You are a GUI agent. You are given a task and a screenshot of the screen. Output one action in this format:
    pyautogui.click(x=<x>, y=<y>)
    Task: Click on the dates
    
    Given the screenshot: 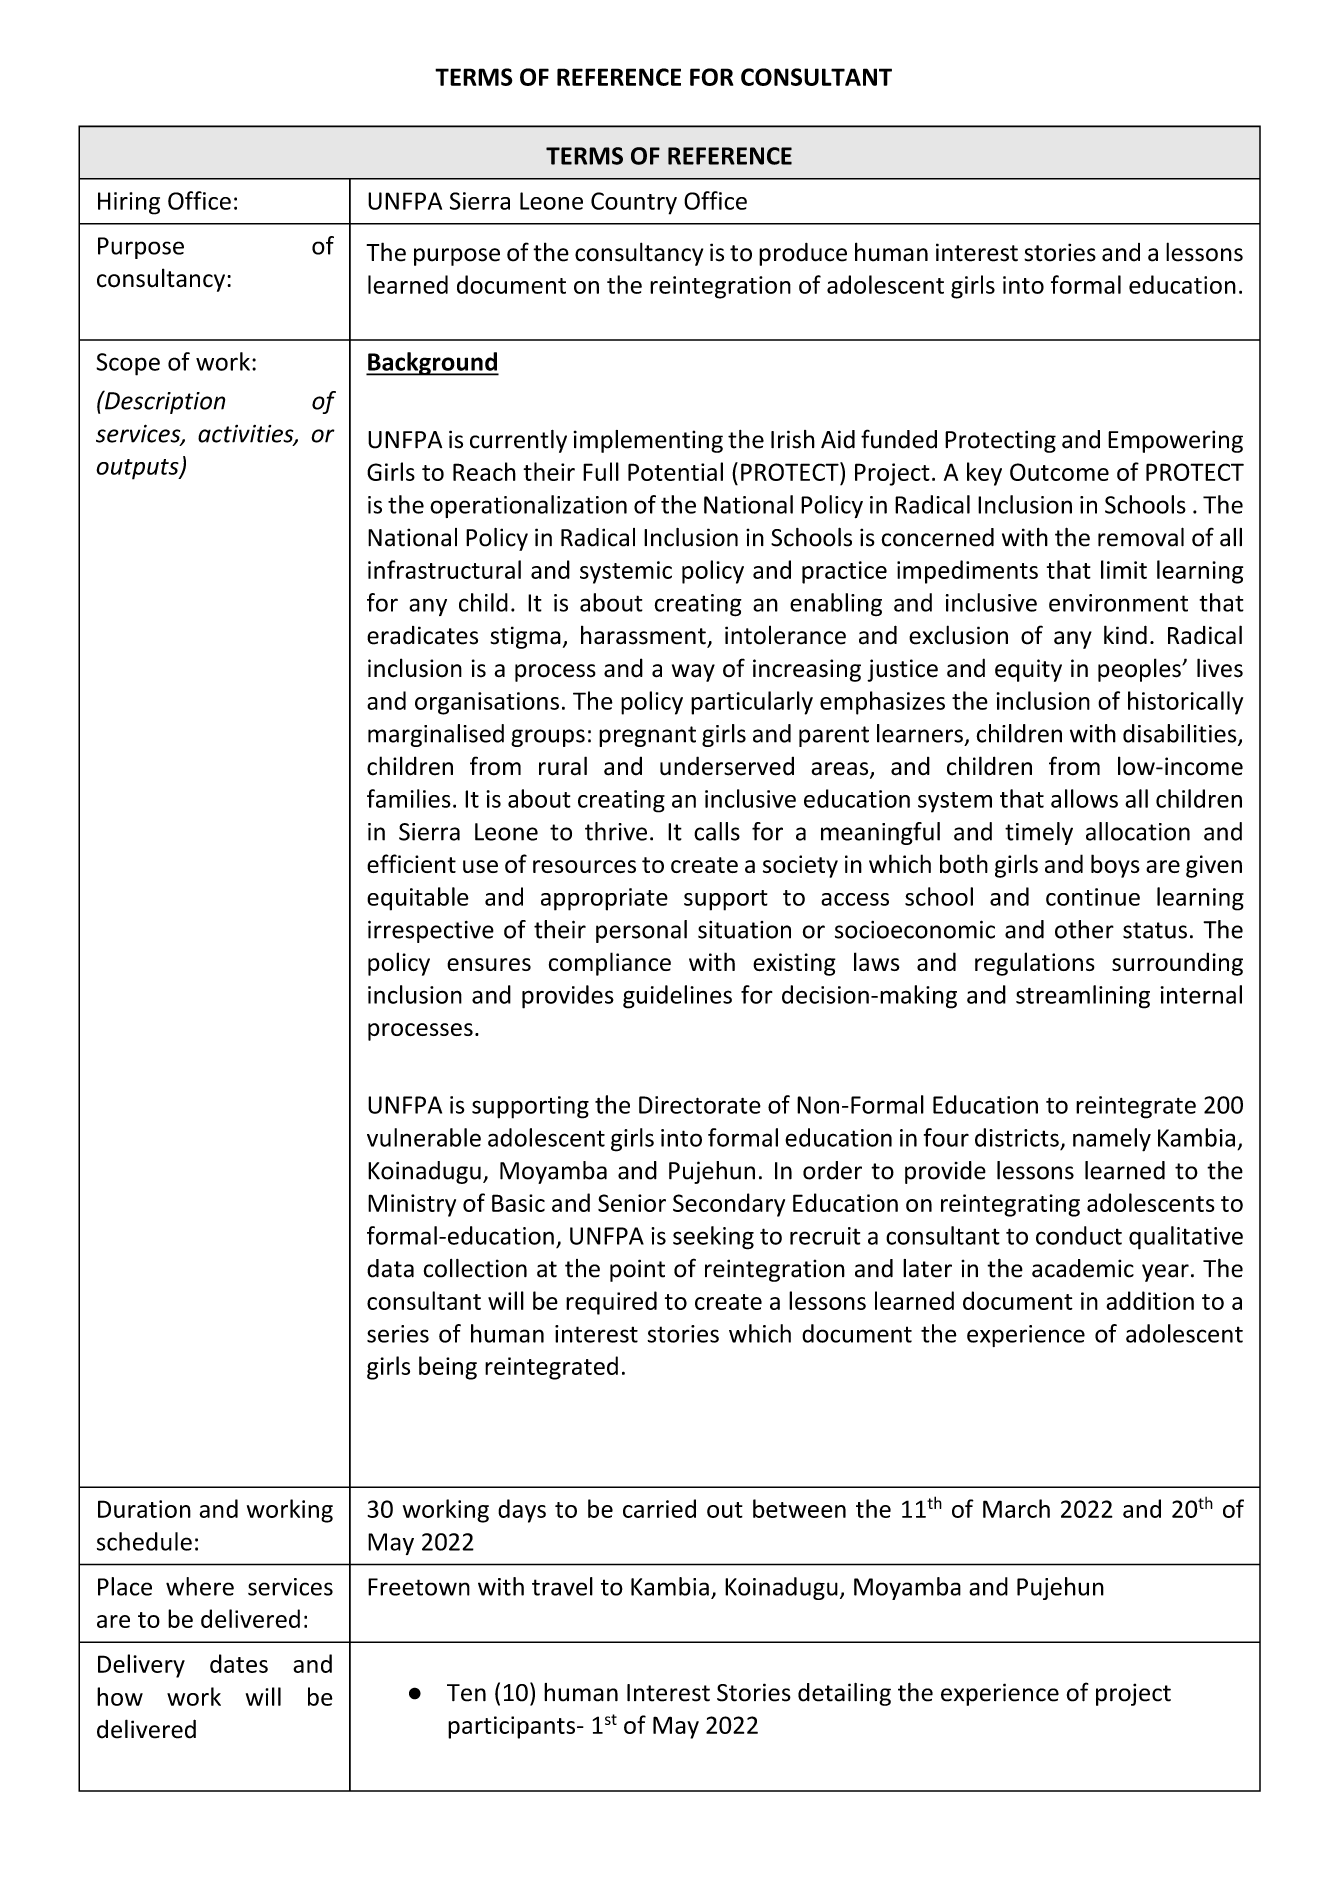 What is the action you would take?
    pyautogui.click(x=239, y=1663)
